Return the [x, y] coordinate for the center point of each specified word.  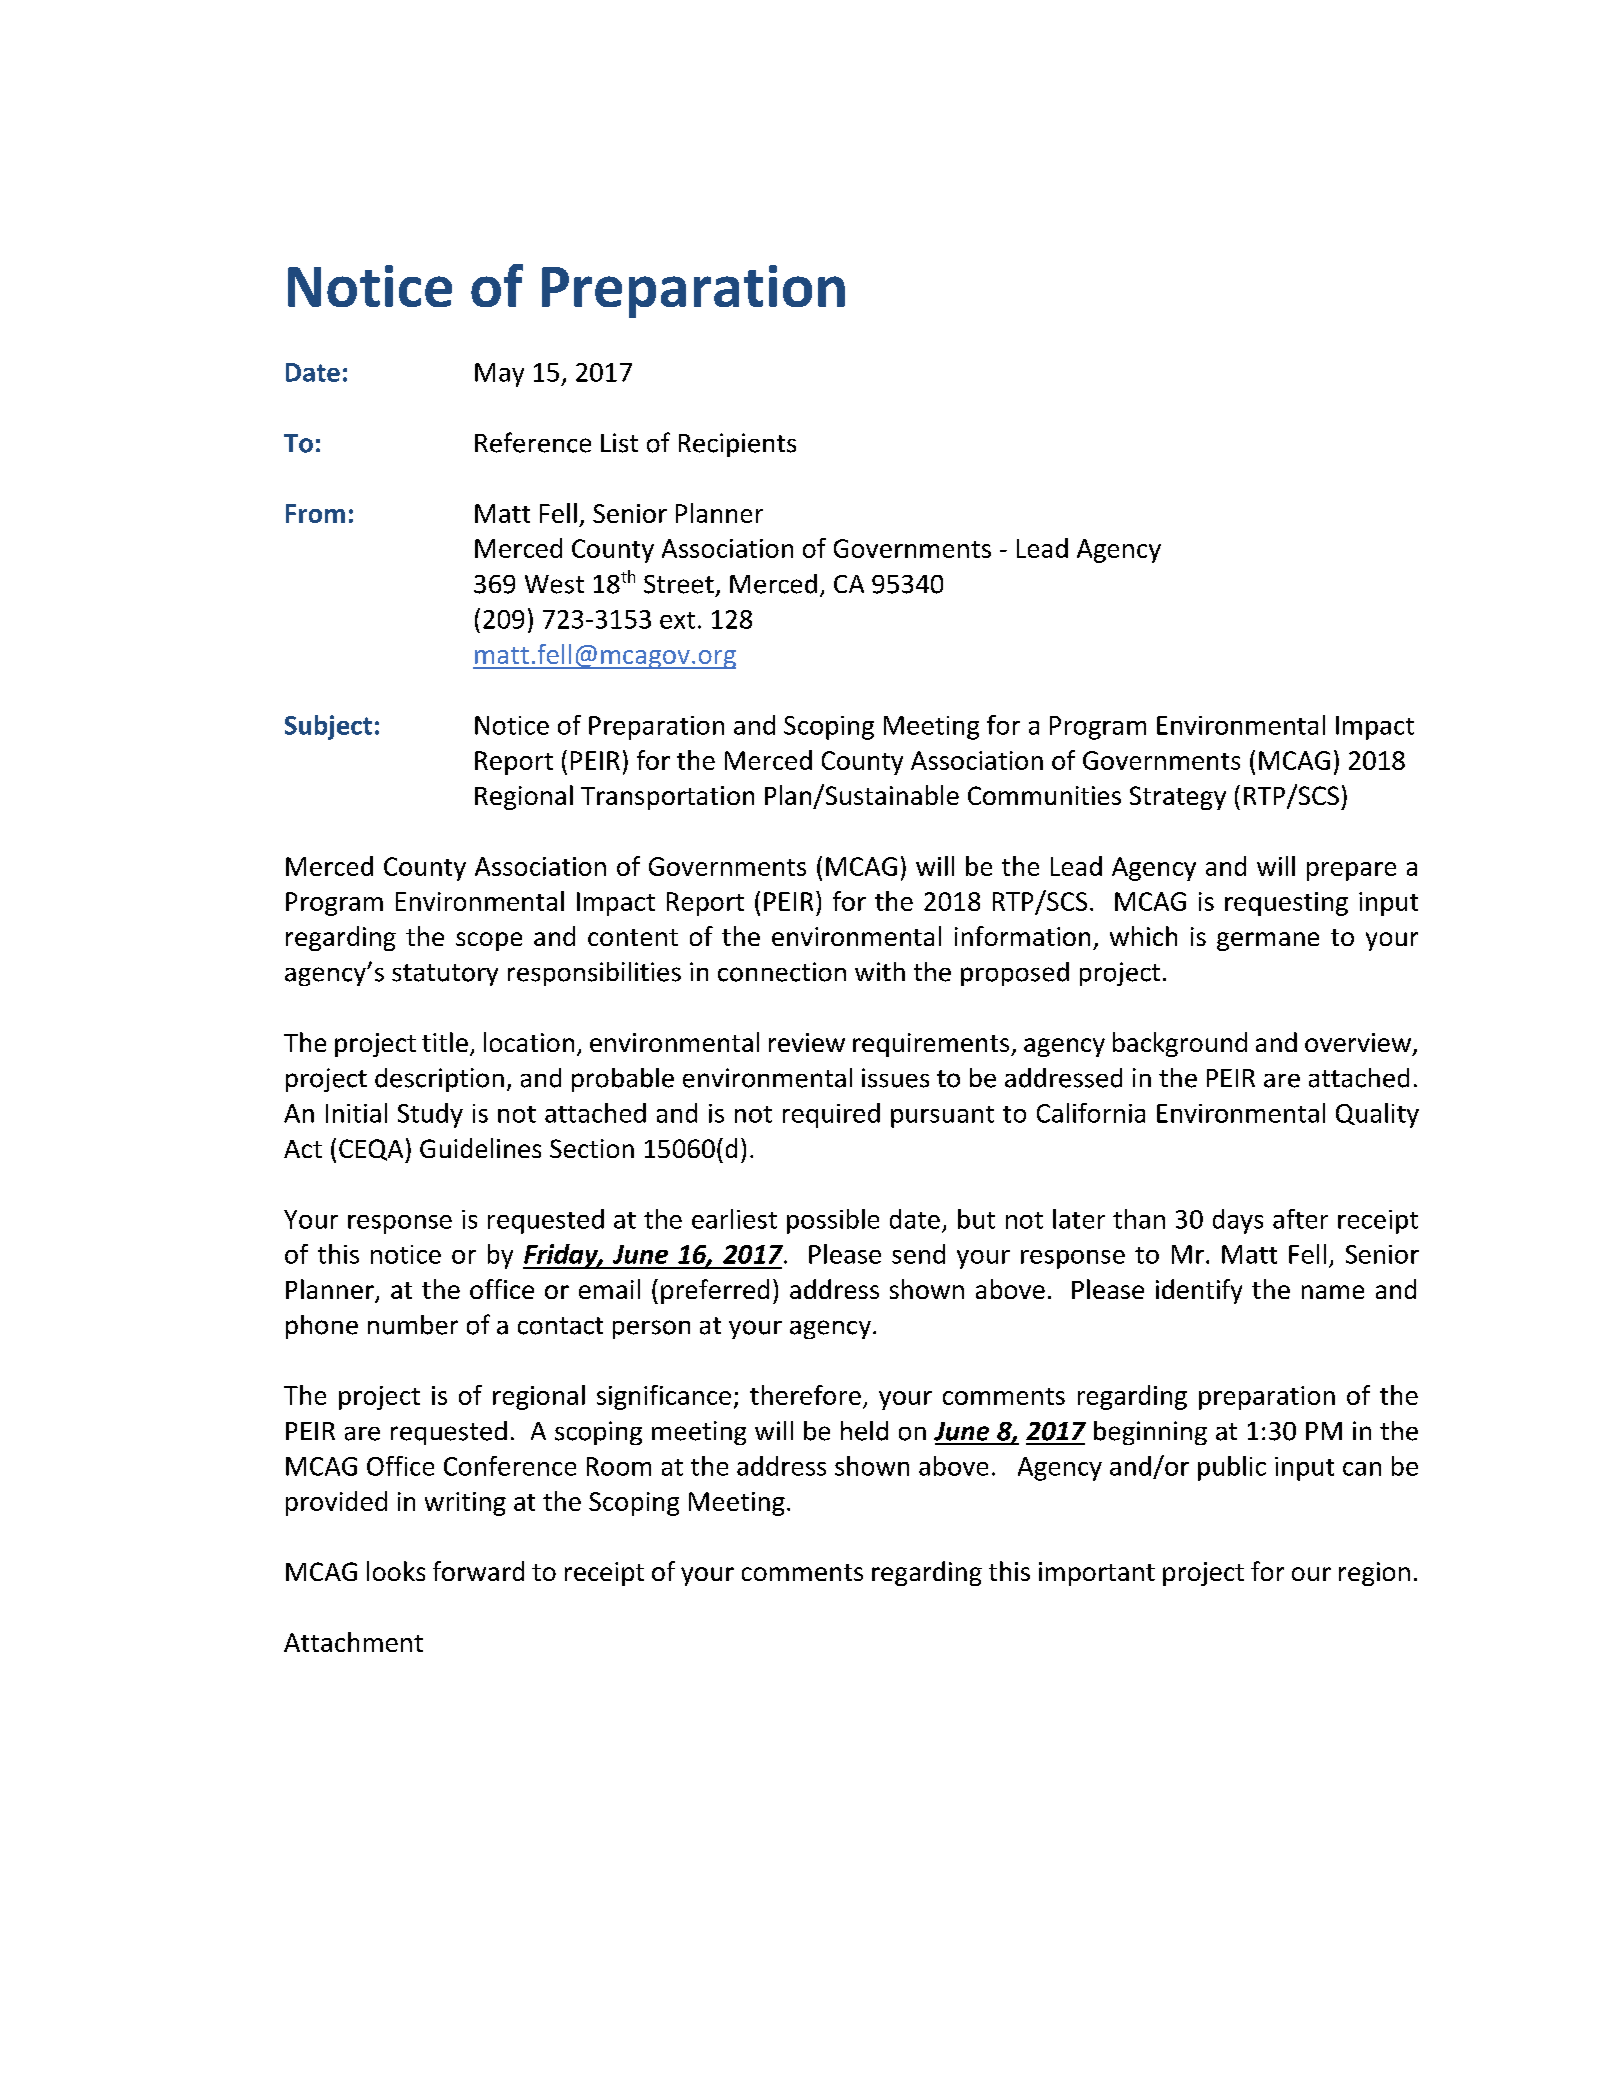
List [619, 443]
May [499, 375]
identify [1199, 1291]
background [1180, 1044]
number [413, 1325]
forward [478, 1571]
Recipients [737, 445]
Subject [328, 727]
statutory [445, 975]
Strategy [1178, 798]
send [918, 1254]
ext [677, 620]
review [807, 1042]
